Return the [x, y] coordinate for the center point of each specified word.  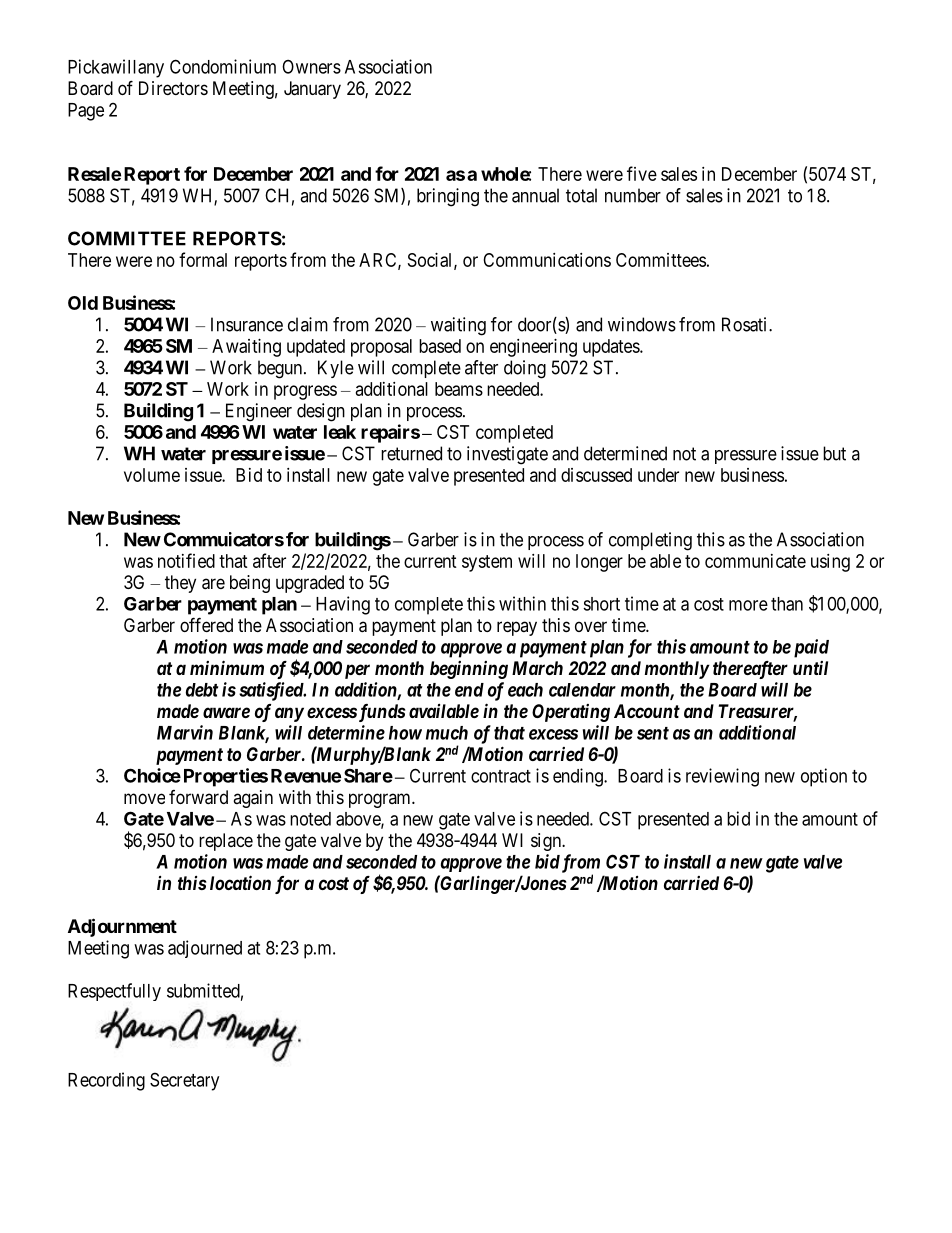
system [487, 563]
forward [198, 797]
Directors [173, 88]
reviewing [722, 777]
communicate [755, 561]
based [440, 346]
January [312, 90]
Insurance [247, 324]
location [240, 882]
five [642, 173]
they [180, 584]
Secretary [184, 1081]
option [824, 777]
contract [501, 776]
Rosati [746, 324]
